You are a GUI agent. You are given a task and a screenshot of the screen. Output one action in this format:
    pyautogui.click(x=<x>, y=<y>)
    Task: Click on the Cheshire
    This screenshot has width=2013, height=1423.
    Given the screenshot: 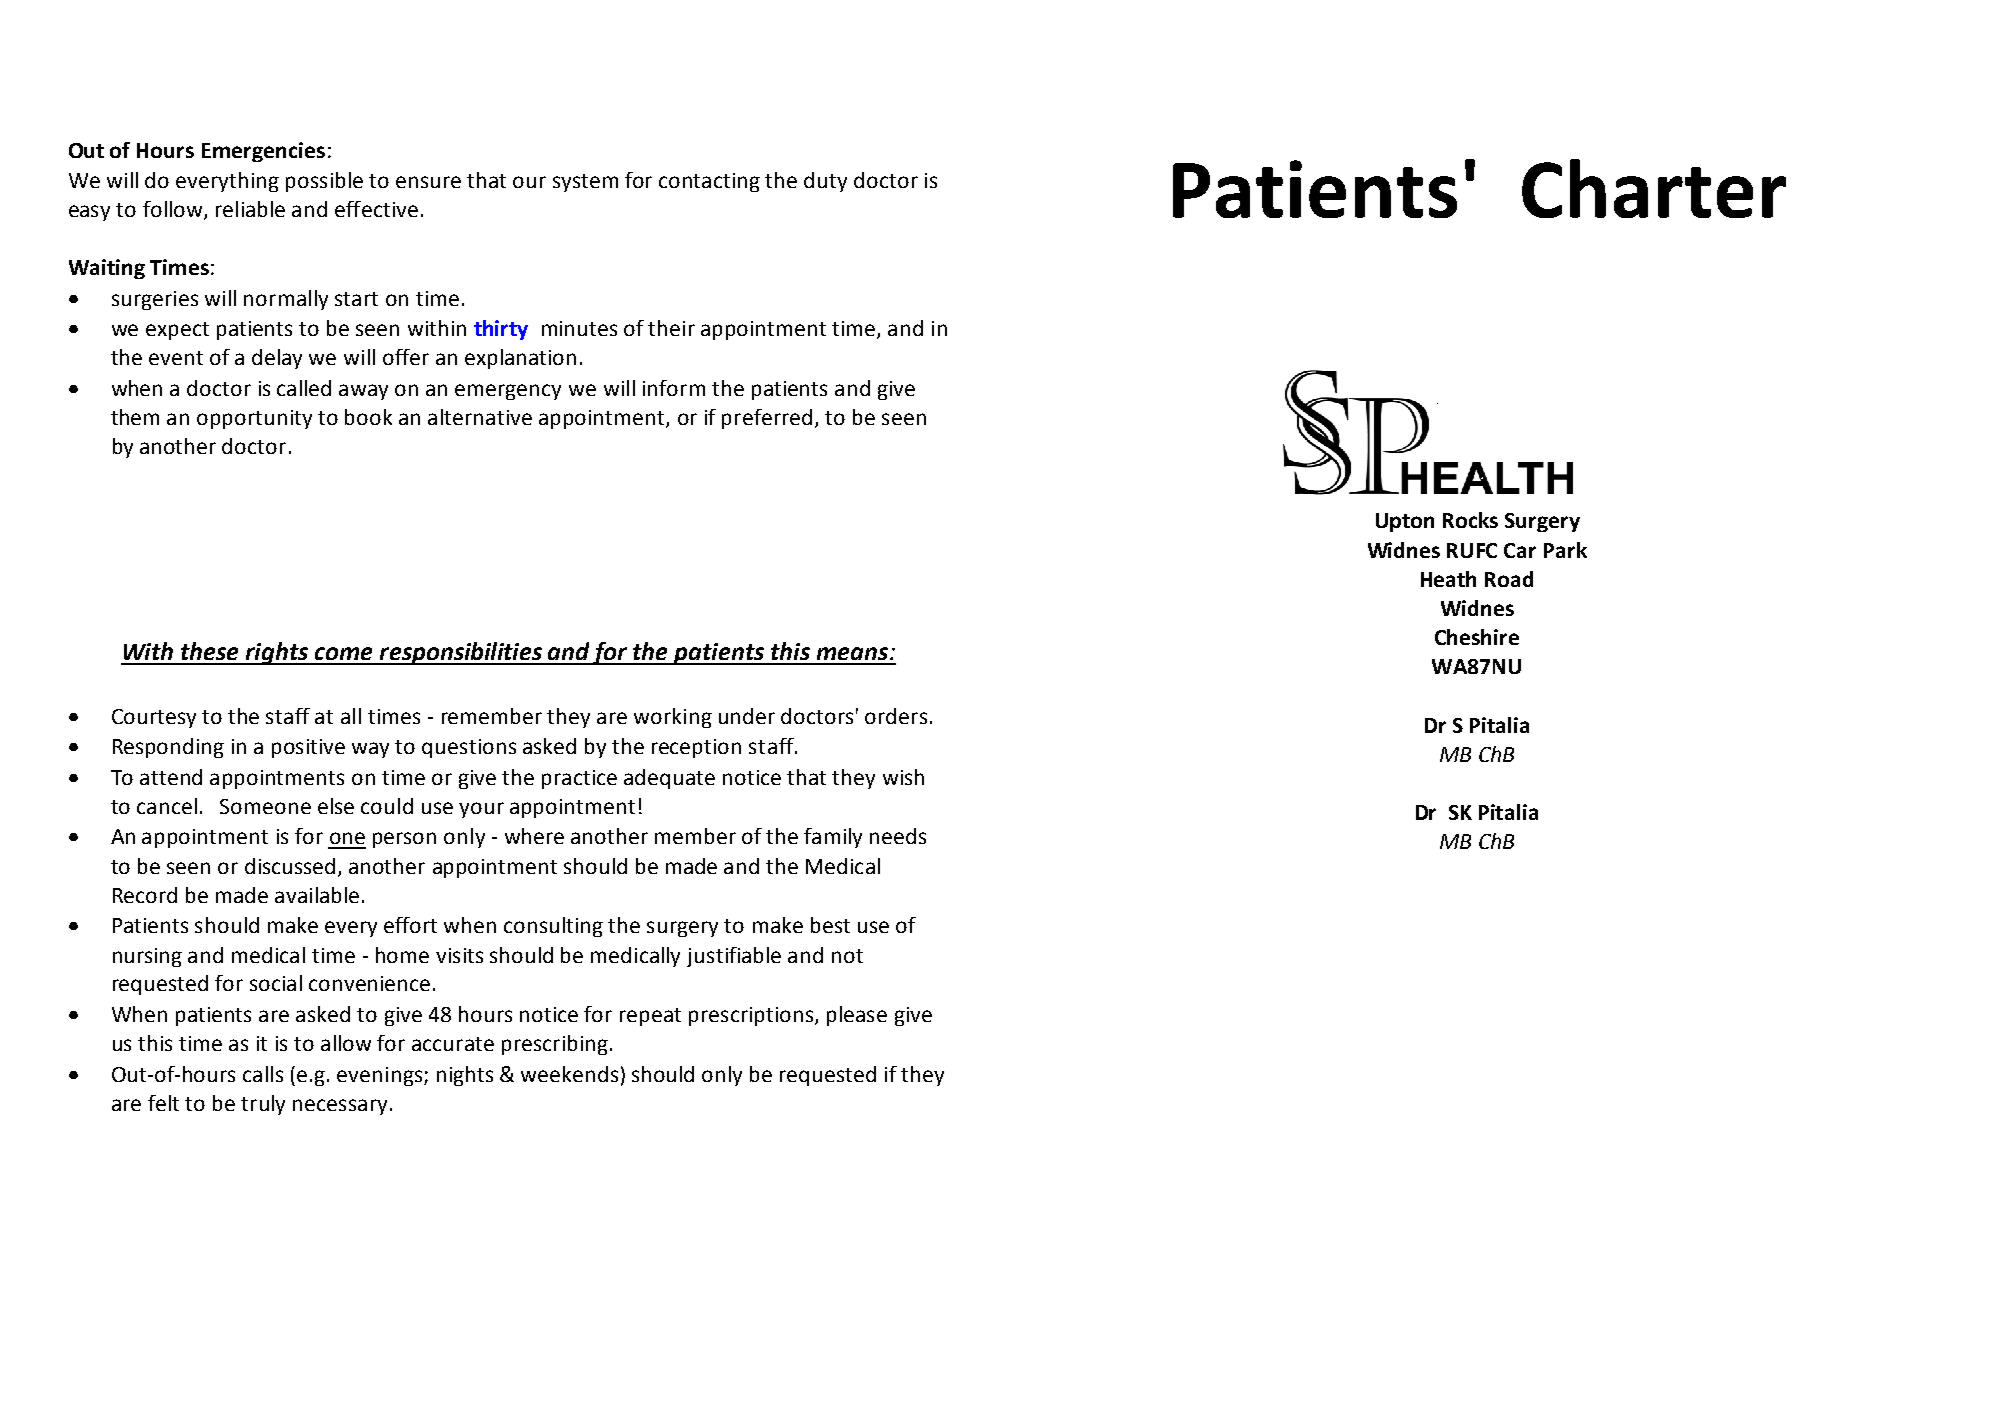 What is the action you would take?
    pyautogui.click(x=1477, y=637)
